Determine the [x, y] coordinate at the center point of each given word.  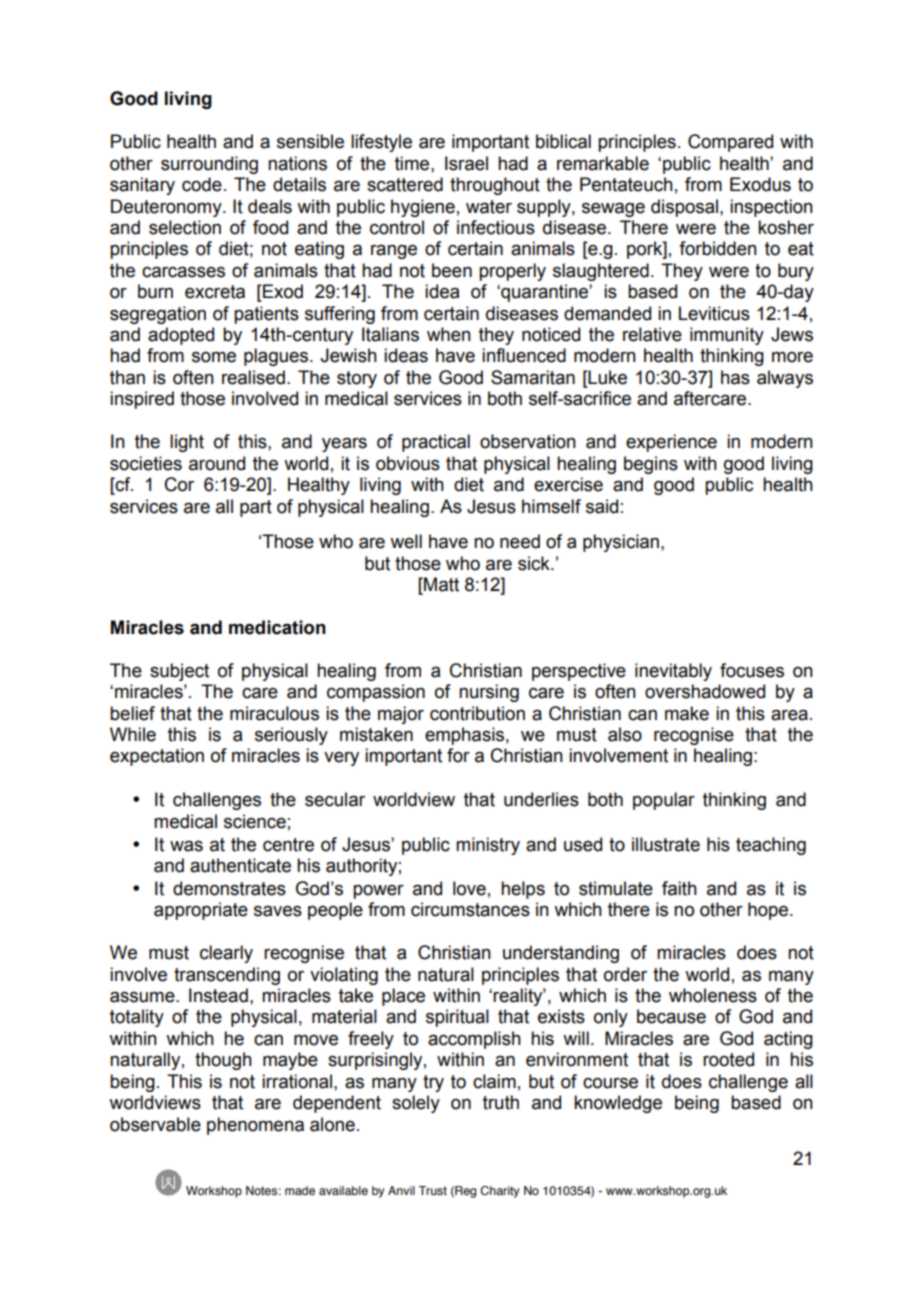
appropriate [201, 911]
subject [179, 672]
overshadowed [705, 691]
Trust [432, 1190]
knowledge [618, 1104]
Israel [466, 163]
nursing [489, 693]
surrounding [209, 165]
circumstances [470, 909]
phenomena [255, 1126]
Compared [730, 143]
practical [436, 443]
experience [671, 443]
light [187, 443]
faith [679, 888]
